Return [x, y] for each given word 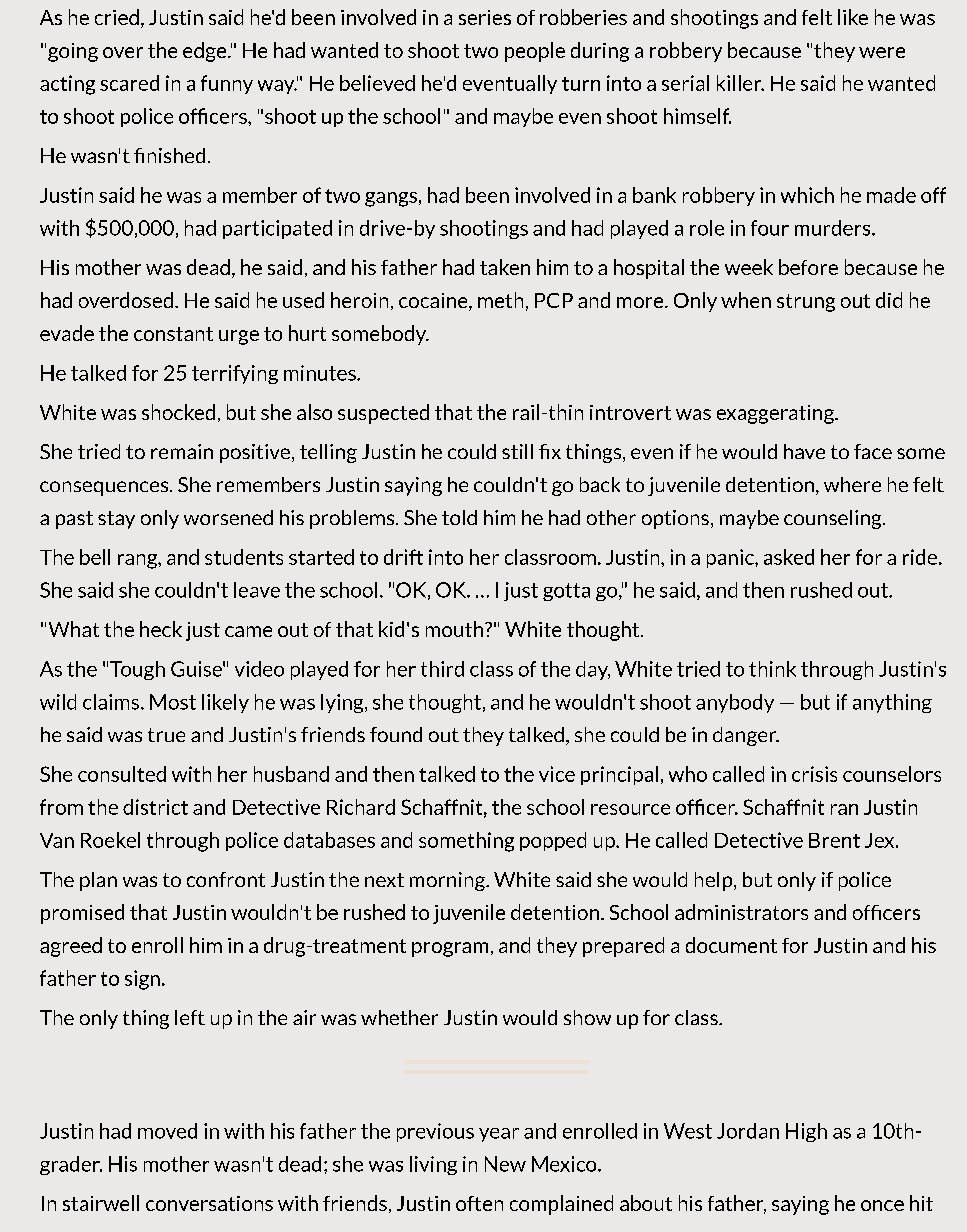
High [806, 1132]
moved [167, 1131]
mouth [454, 629]
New [505, 1164]
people [535, 52]
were [882, 52]
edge [206, 52]
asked [789, 557]
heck [161, 629]
